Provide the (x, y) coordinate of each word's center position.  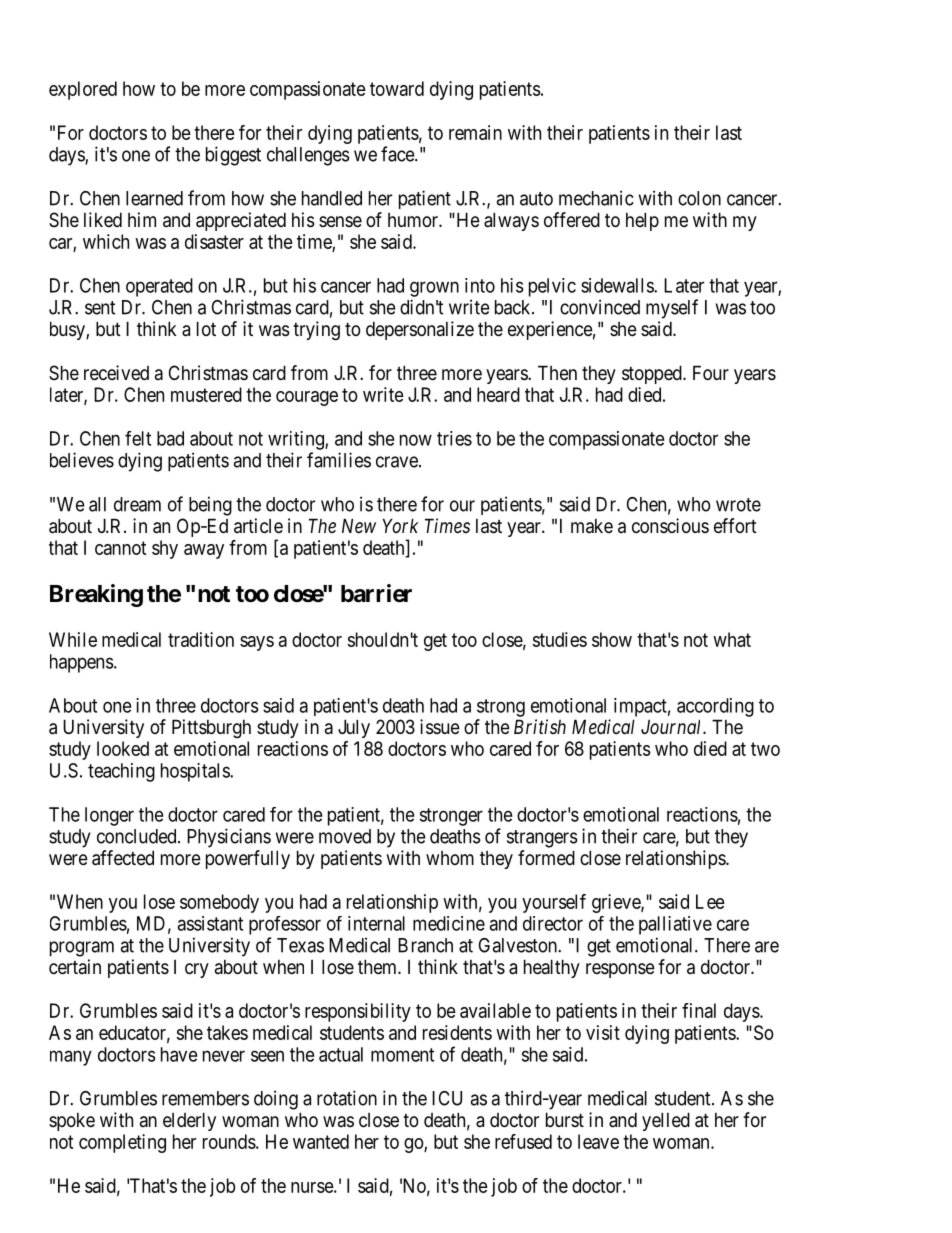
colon (699, 198)
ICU (447, 1098)
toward (397, 88)
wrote (738, 505)
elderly (189, 1121)
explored (83, 90)
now (416, 440)
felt (138, 438)
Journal (672, 726)
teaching (121, 772)
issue (440, 727)
